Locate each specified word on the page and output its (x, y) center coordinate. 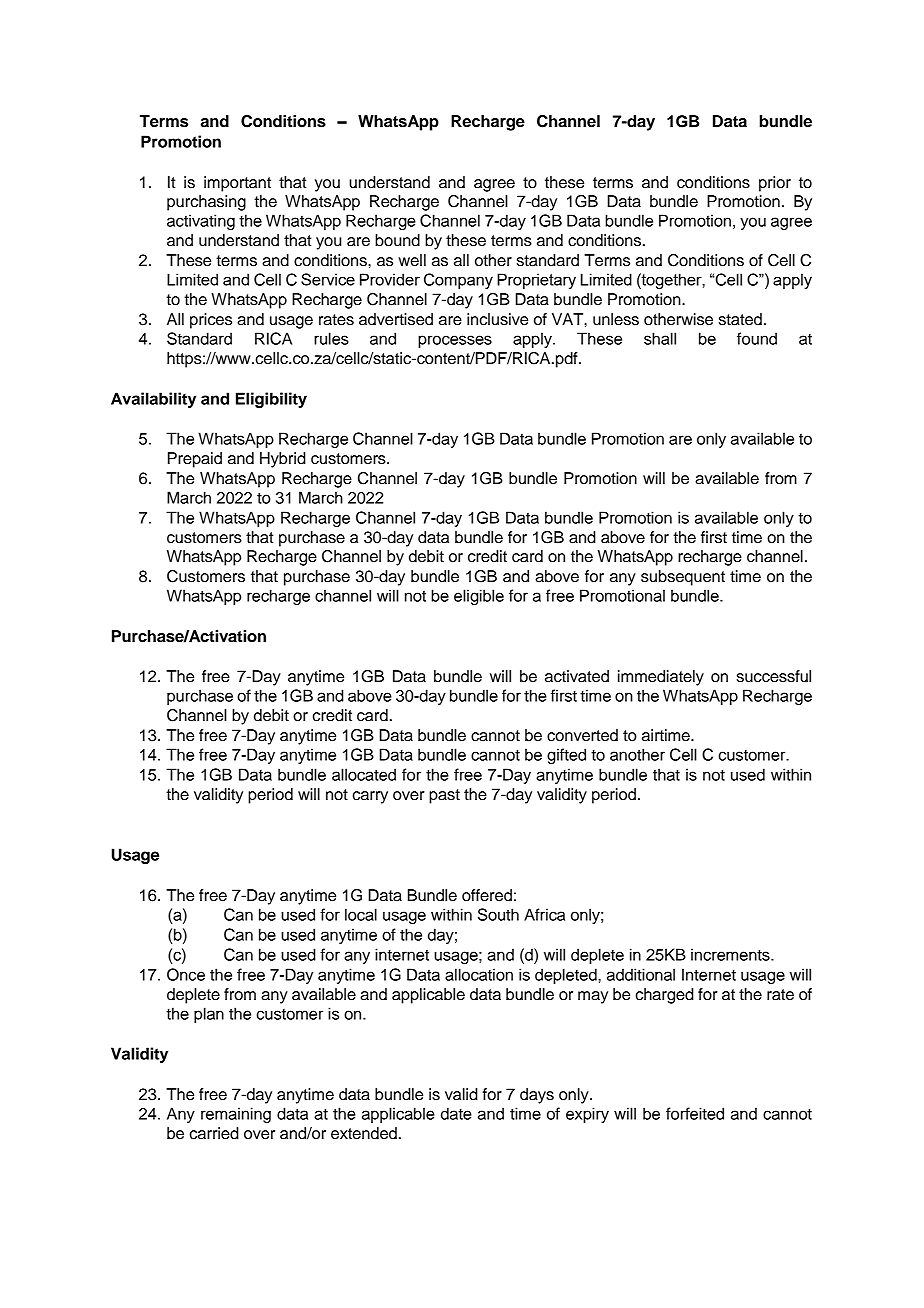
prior (775, 184)
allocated (364, 774)
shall (660, 338)
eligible (479, 597)
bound (397, 240)
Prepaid (195, 460)
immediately (661, 678)
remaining (236, 1115)
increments (731, 954)
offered (487, 895)
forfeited (695, 1113)
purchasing (206, 203)
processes (455, 341)
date (456, 1113)
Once (186, 974)
